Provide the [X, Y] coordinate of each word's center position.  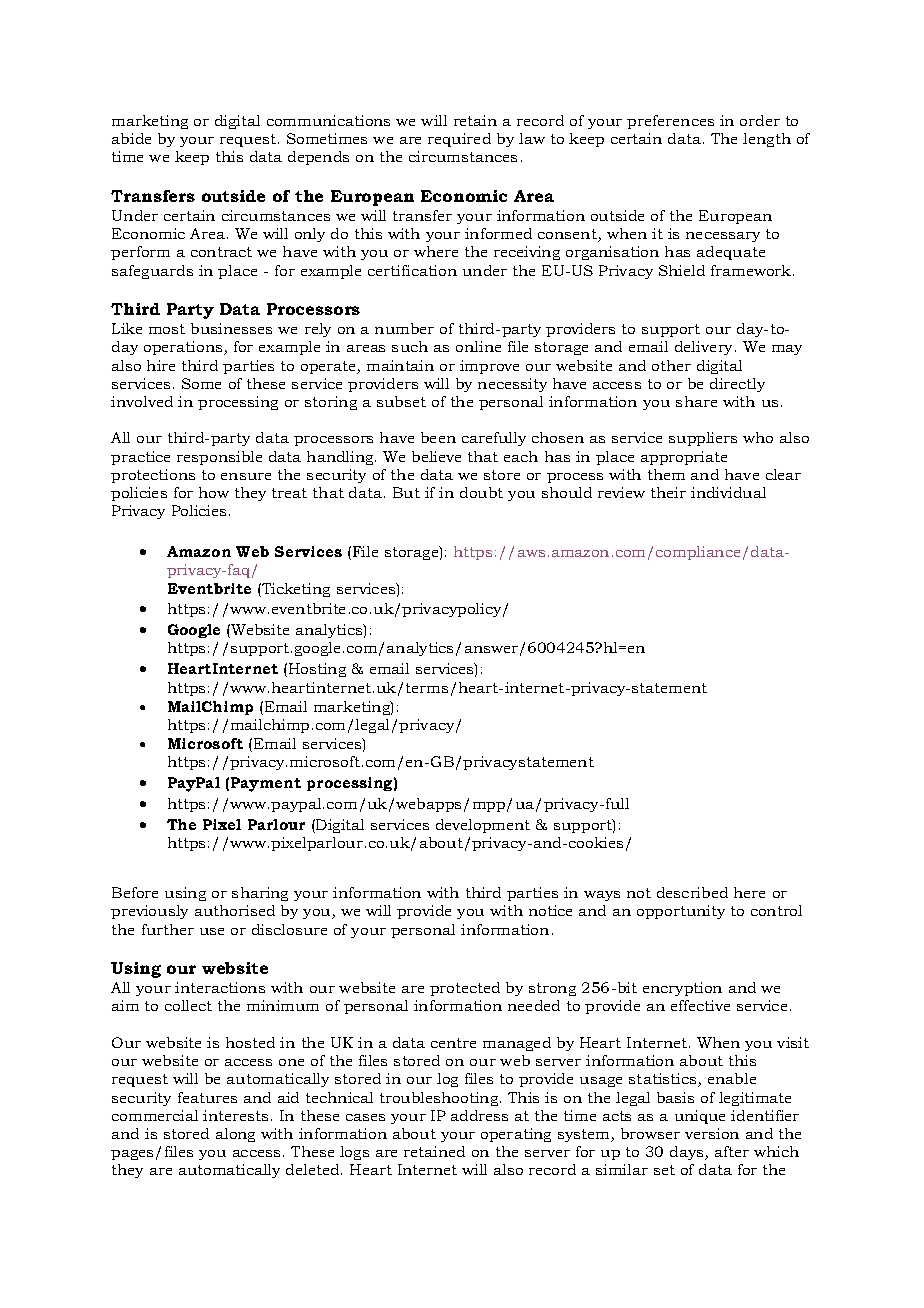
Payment [266, 784]
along [235, 1135]
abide [131, 138]
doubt [481, 492]
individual [728, 492]
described [692, 892]
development [483, 826]
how [214, 492]
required [459, 140]
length [767, 140]
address [479, 1115]
